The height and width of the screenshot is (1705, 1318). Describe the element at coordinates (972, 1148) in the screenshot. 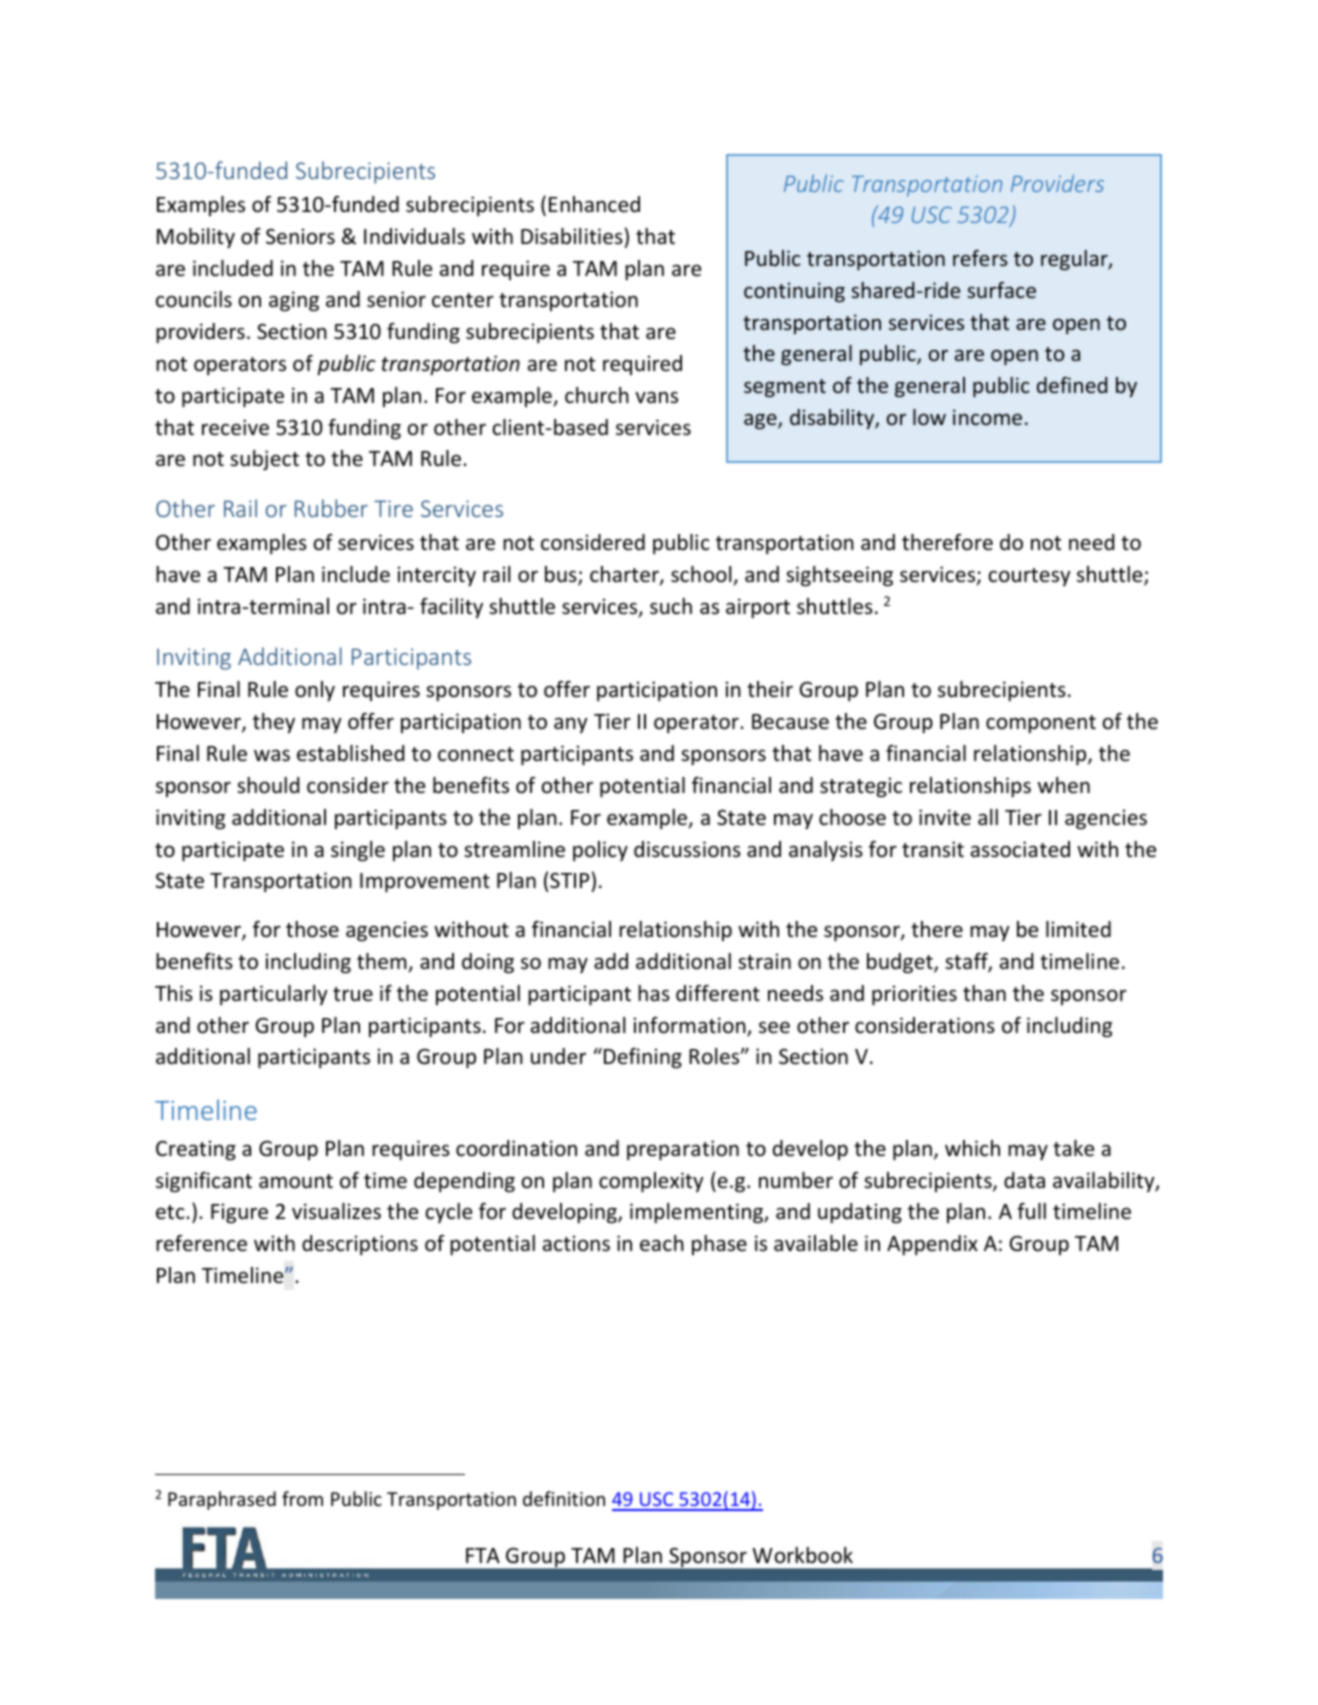

I see `which` at that location.
